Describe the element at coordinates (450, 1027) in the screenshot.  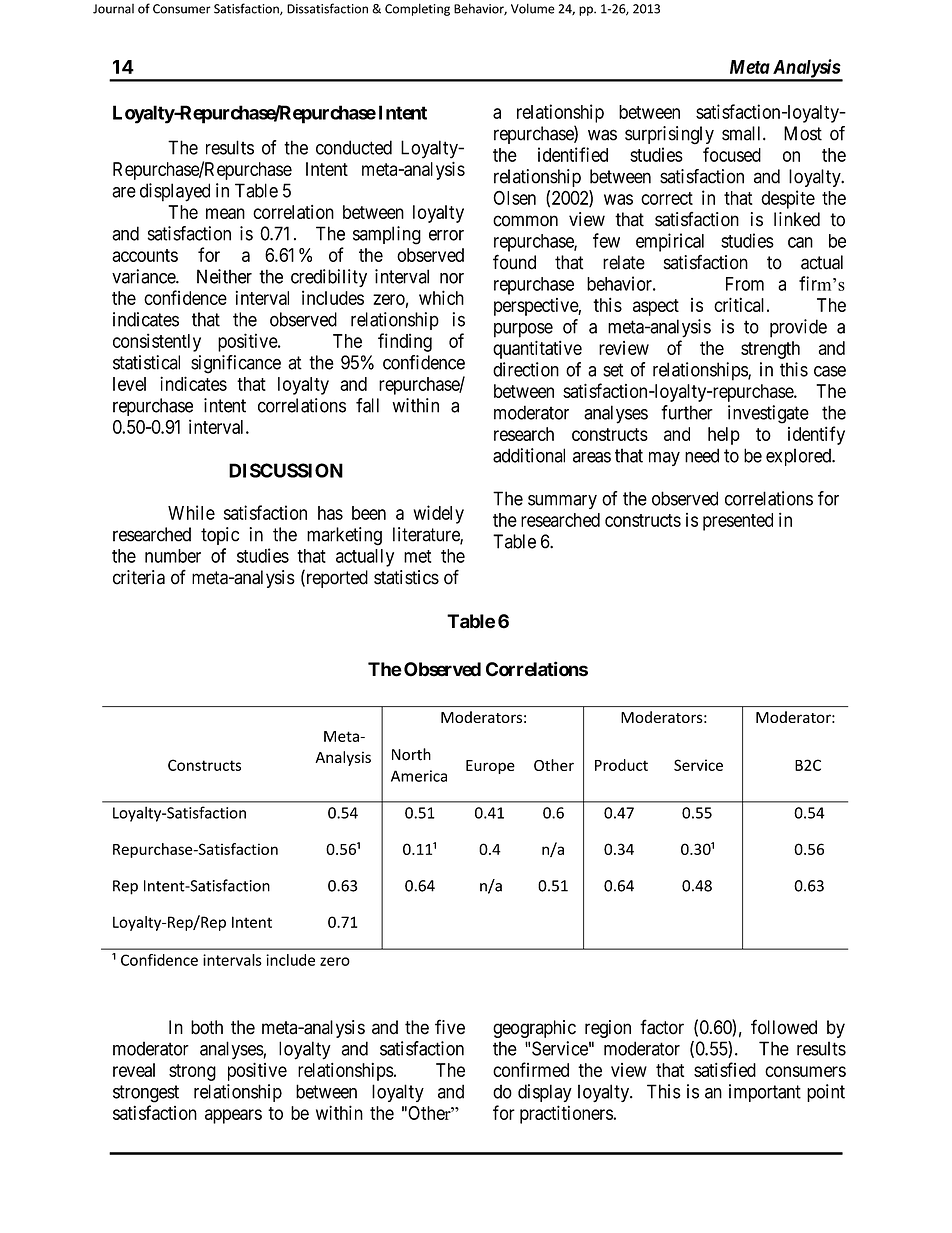
I see `five` at that location.
